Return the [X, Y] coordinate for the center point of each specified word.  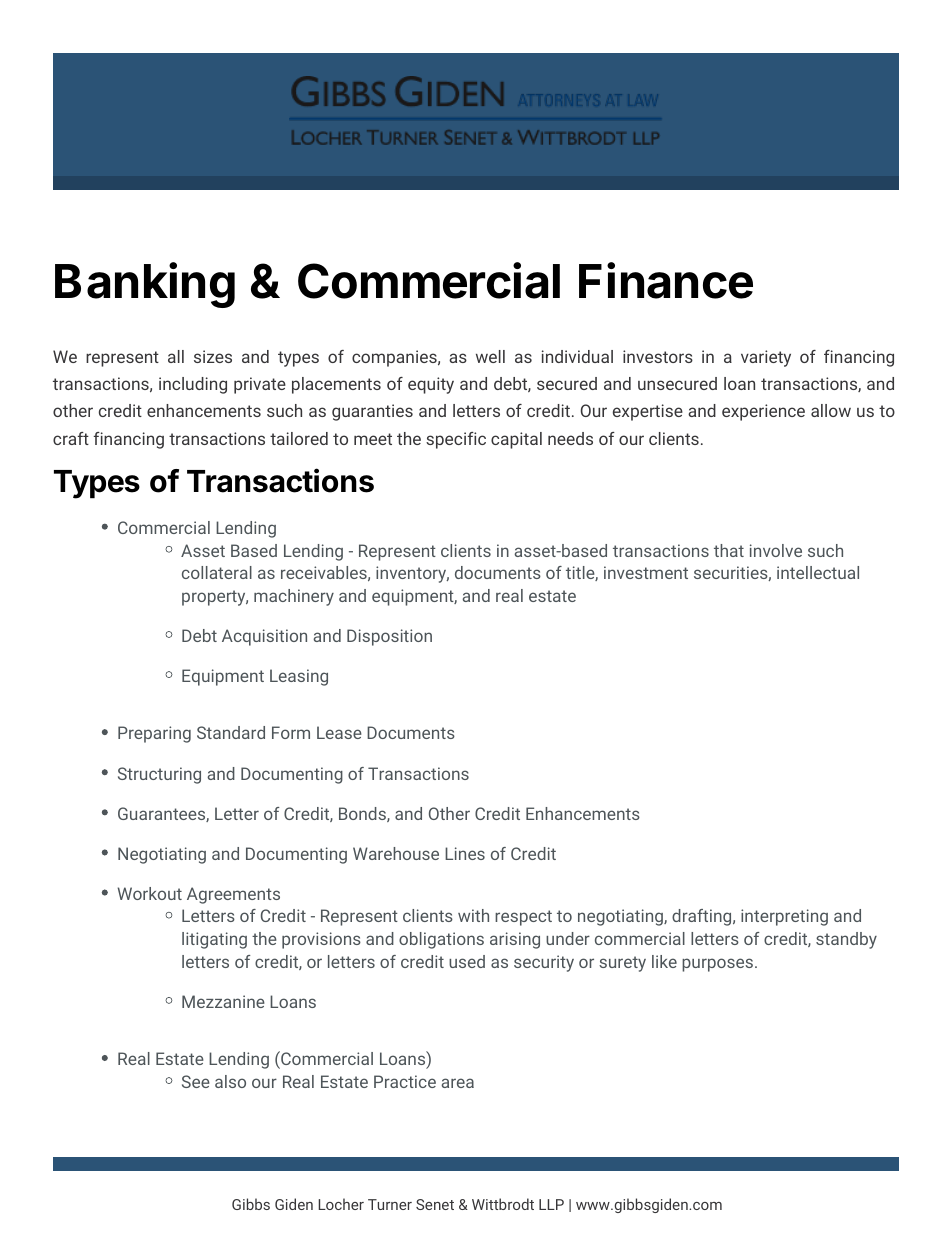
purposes [717, 965]
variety [766, 358]
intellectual [818, 572]
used [467, 961]
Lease [339, 732]
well [490, 356]
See [196, 1081]
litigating [214, 940]
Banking [145, 285]
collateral [217, 572]
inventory [412, 574]
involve [776, 550]
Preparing [154, 734]
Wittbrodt [503, 1204]
